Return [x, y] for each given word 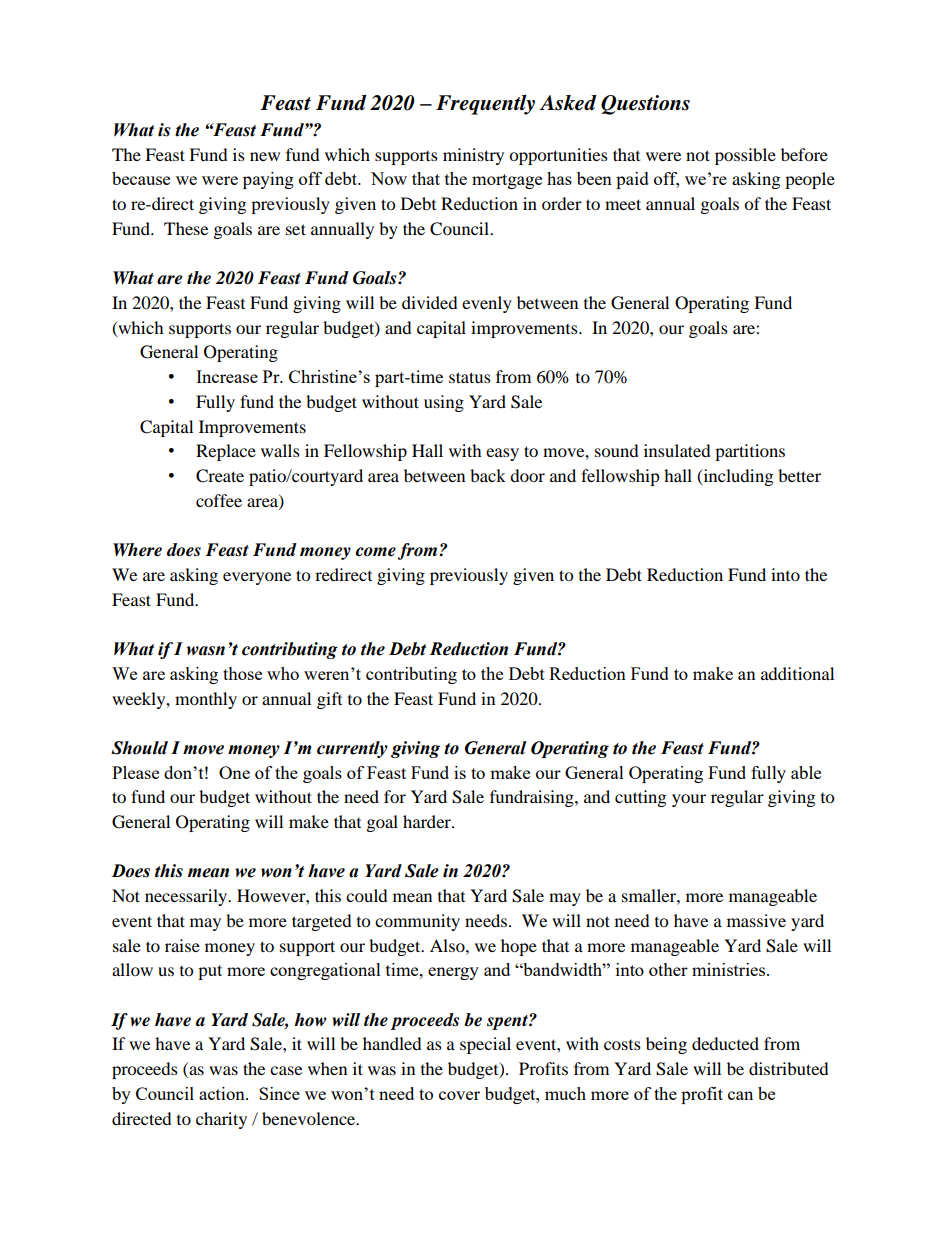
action [223, 1093]
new [265, 156]
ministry [473, 156]
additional [797, 673]
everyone [257, 578]
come [376, 552]
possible [745, 156]
